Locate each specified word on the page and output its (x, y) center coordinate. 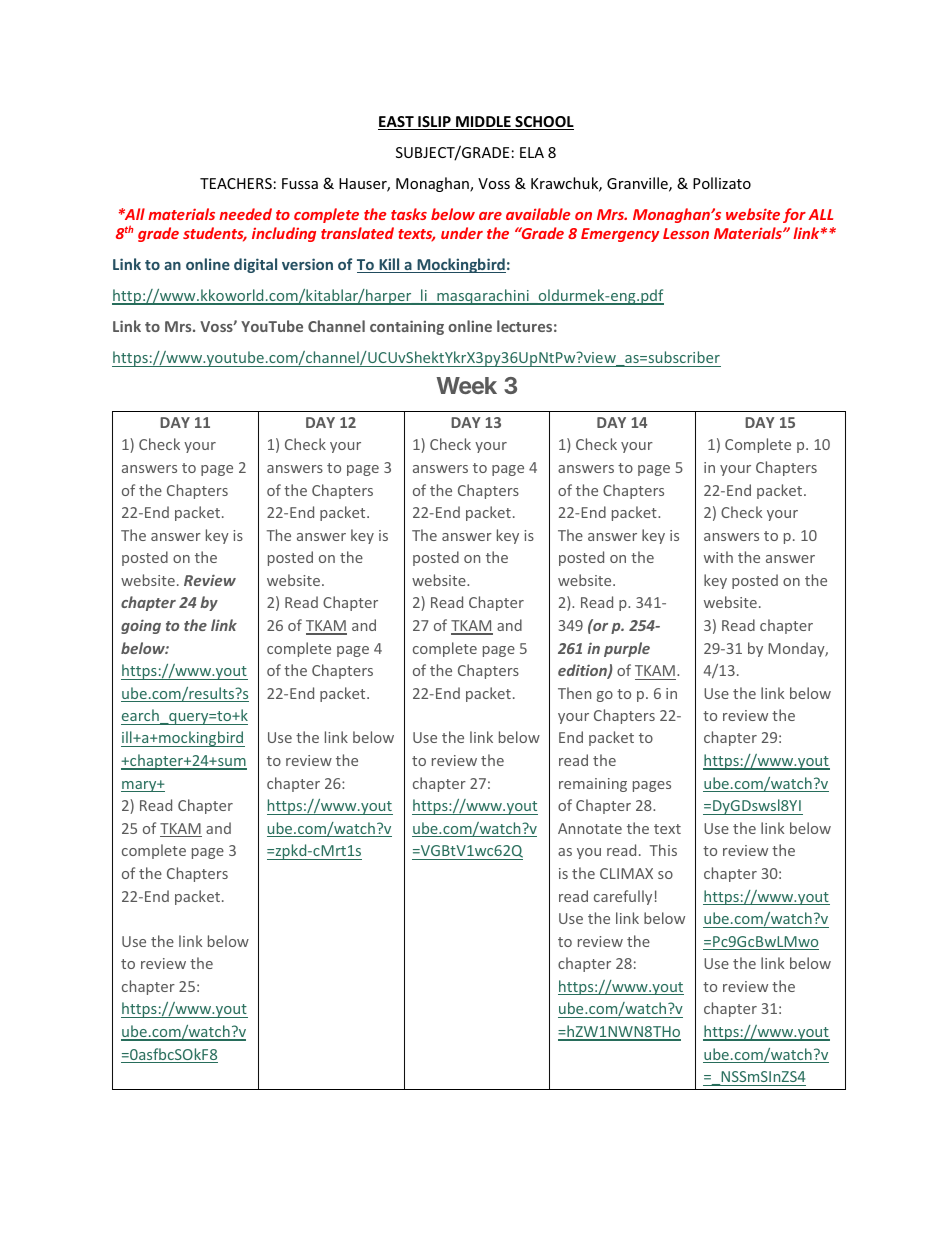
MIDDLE (483, 123)
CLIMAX (626, 873)
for (794, 215)
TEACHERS (236, 183)
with (718, 557)
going (141, 626)
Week (466, 385)
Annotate (590, 828)
